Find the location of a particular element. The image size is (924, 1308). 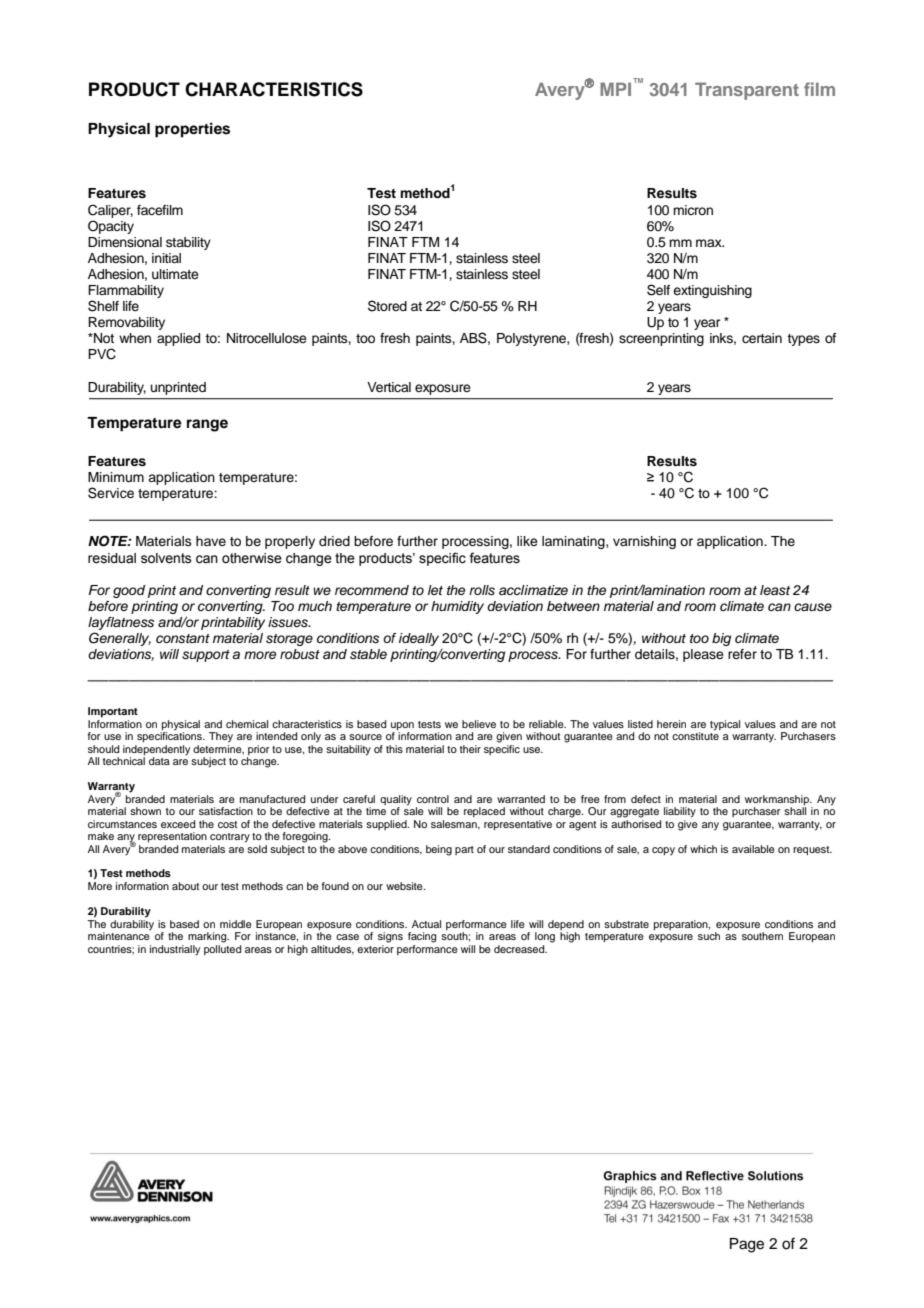

such is located at coordinates (709, 936).
